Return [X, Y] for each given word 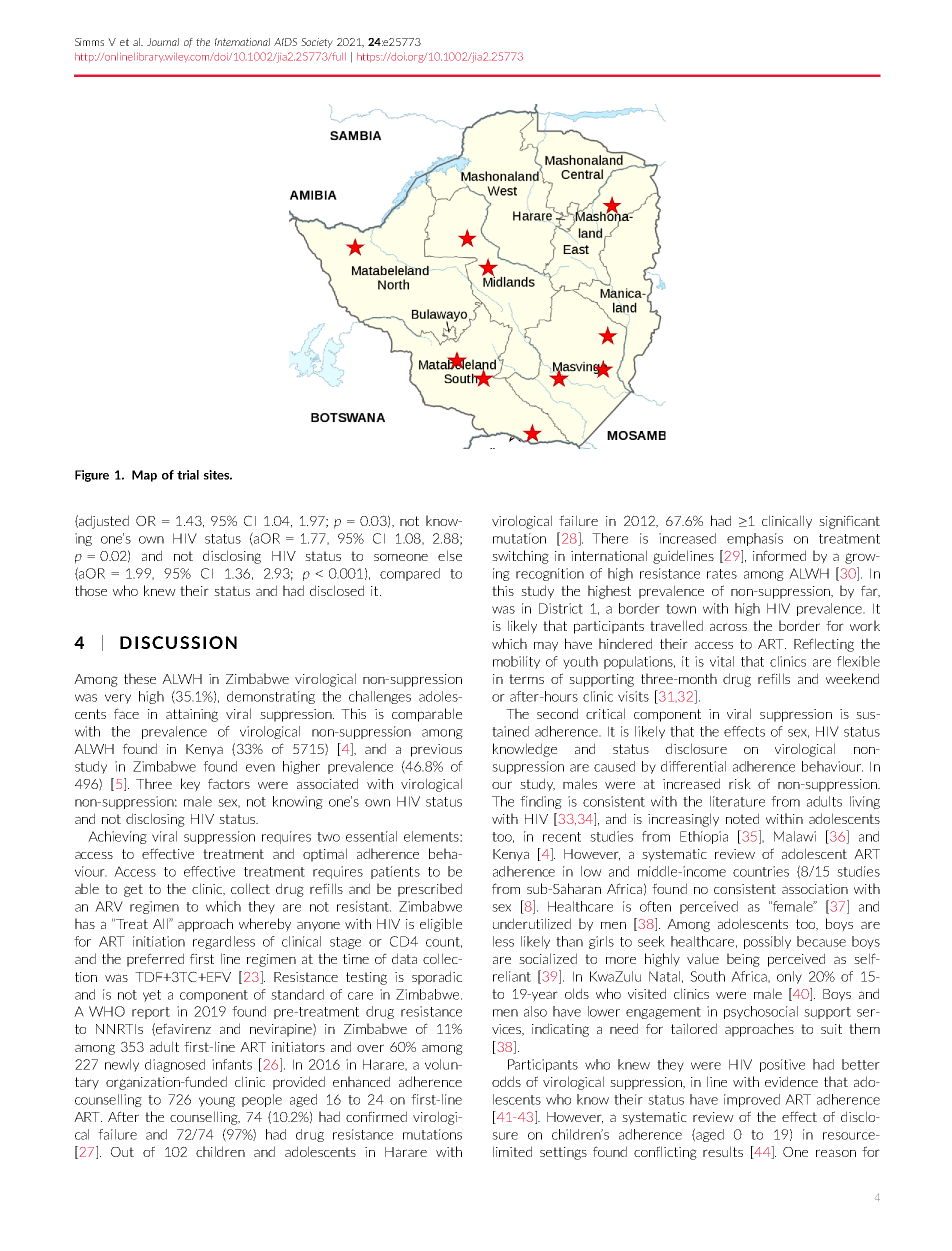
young [217, 1102]
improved [752, 1100]
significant [849, 522]
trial [188, 475]
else [450, 555]
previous [436, 750]
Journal [163, 42]
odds [506, 1081]
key [190, 785]
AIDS [285, 42]
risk [740, 783]
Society [317, 43]
